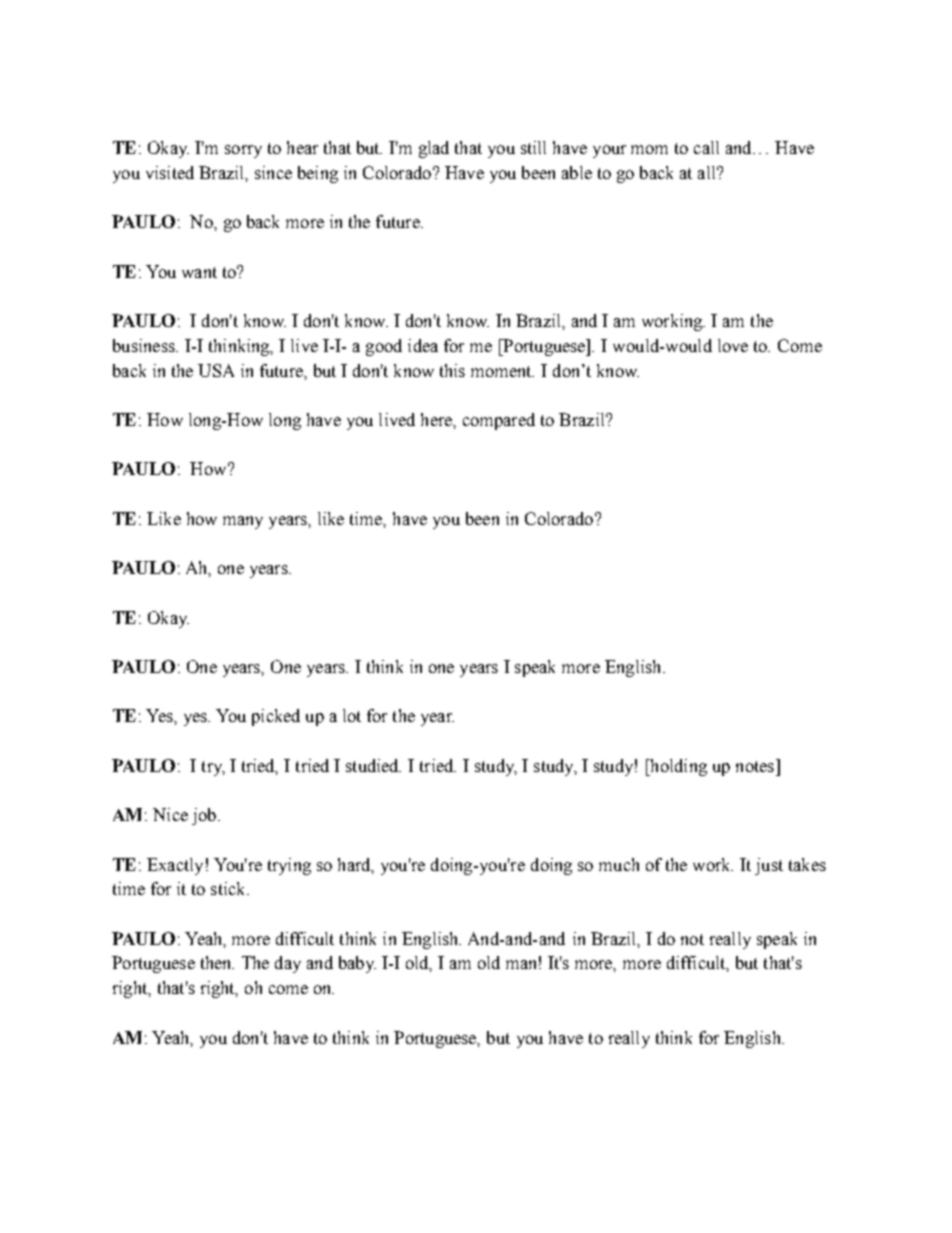 This screenshot has width=952, height=1233. What do you see at coordinates (217, 962) in the screenshot?
I see `then` at bounding box center [217, 962].
